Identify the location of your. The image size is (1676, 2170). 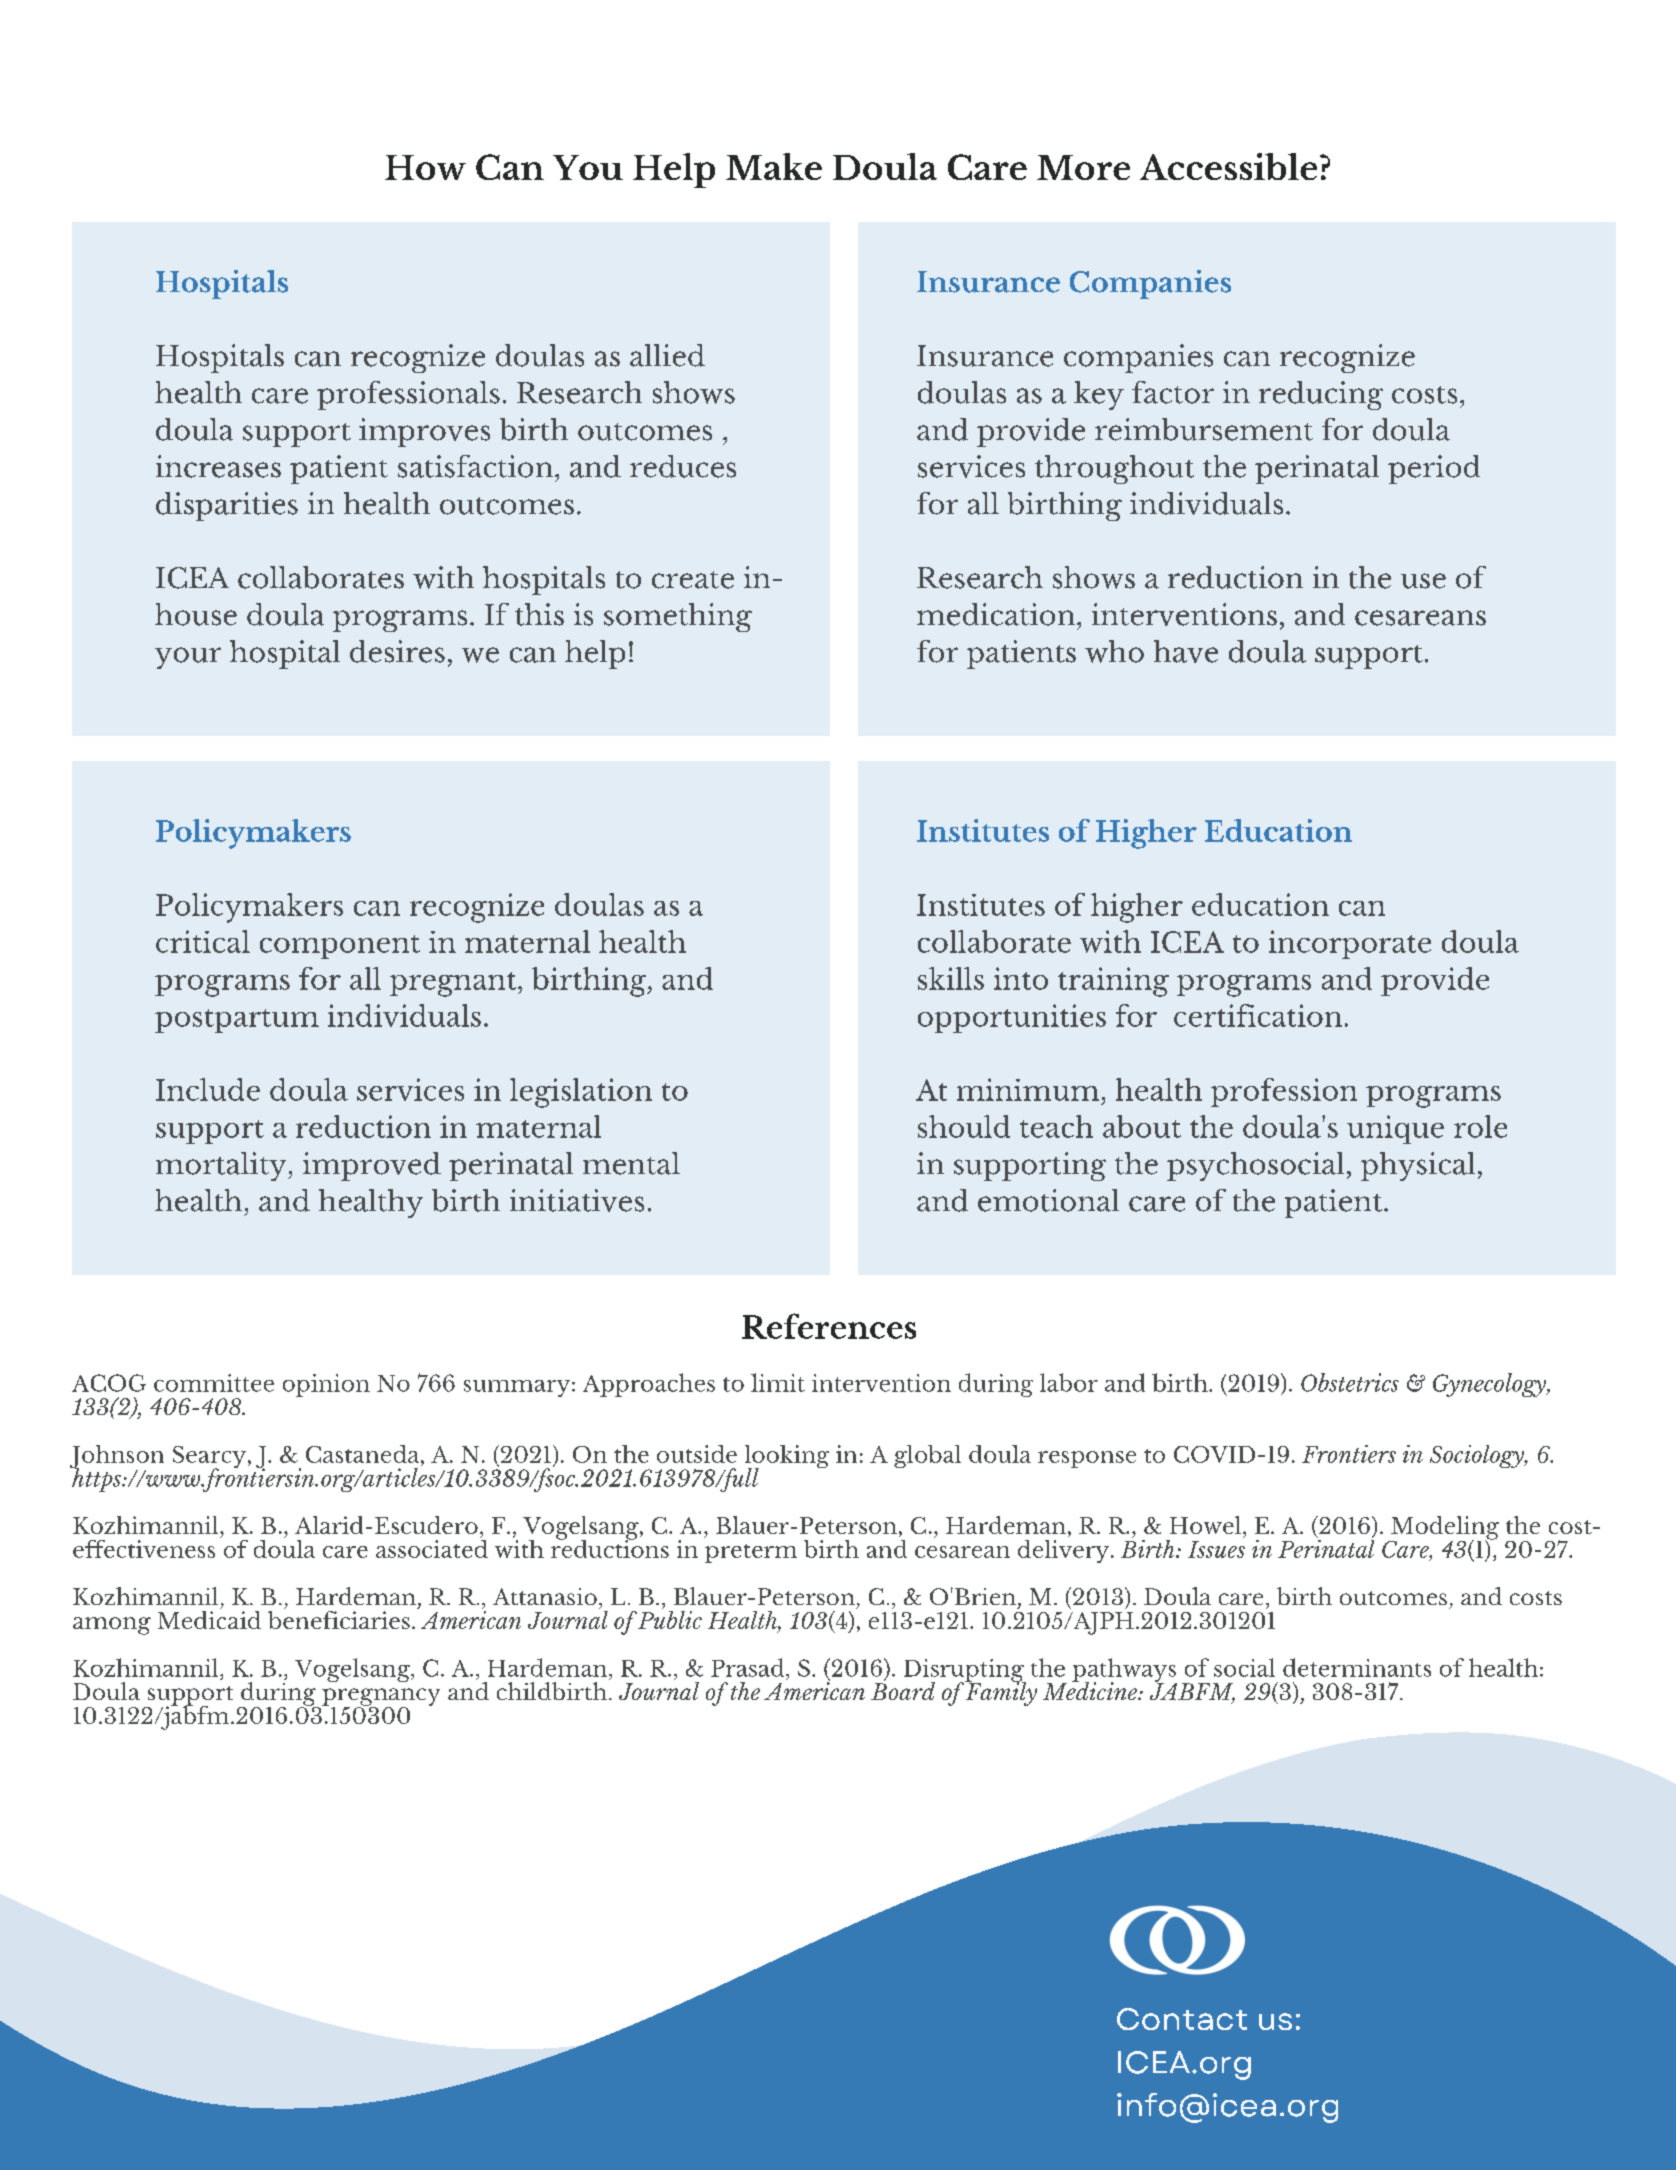
(188, 658).
